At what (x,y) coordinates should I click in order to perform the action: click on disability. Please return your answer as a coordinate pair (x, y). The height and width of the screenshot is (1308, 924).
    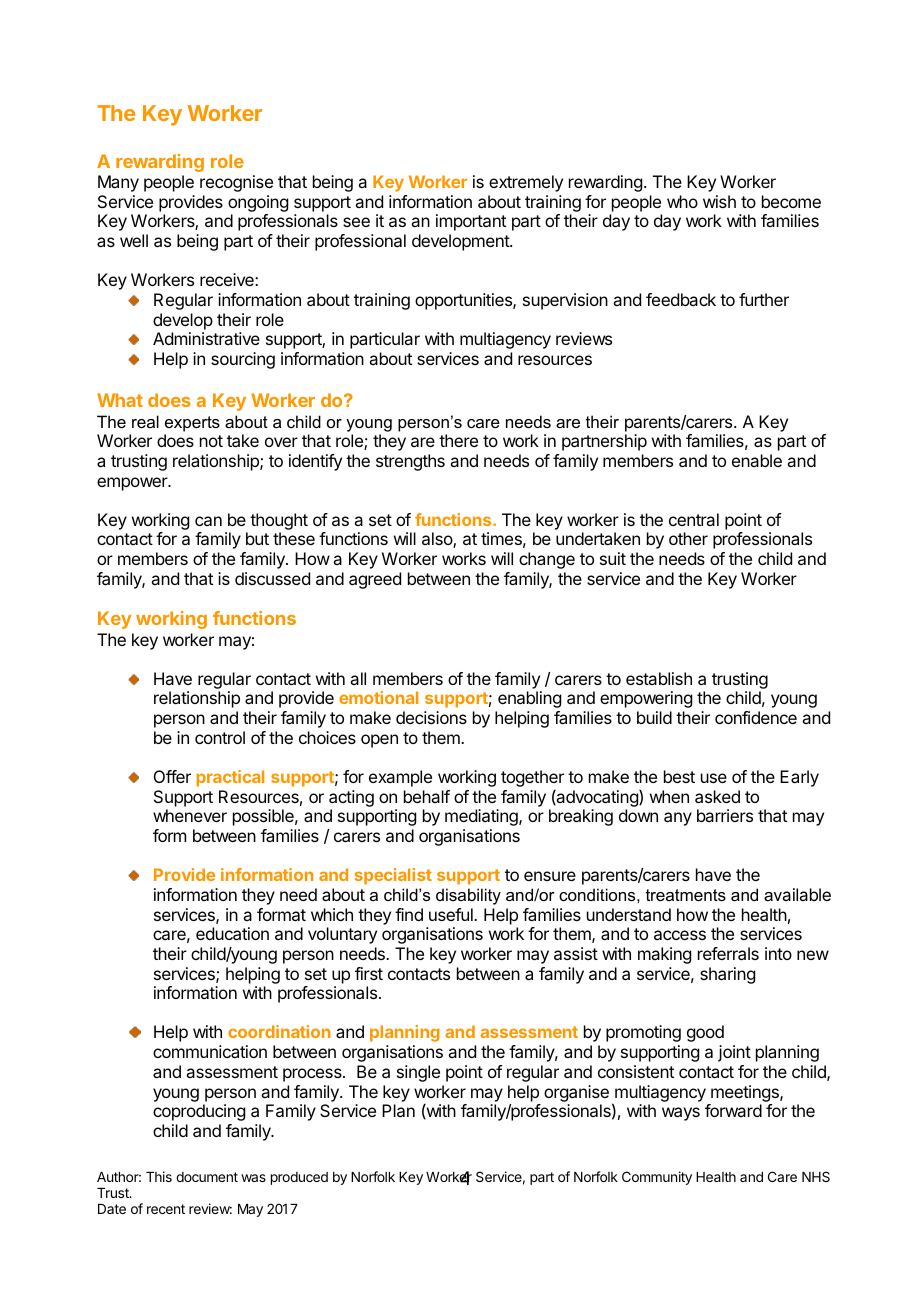
    Looking at the image, I should click on (468, 896).
